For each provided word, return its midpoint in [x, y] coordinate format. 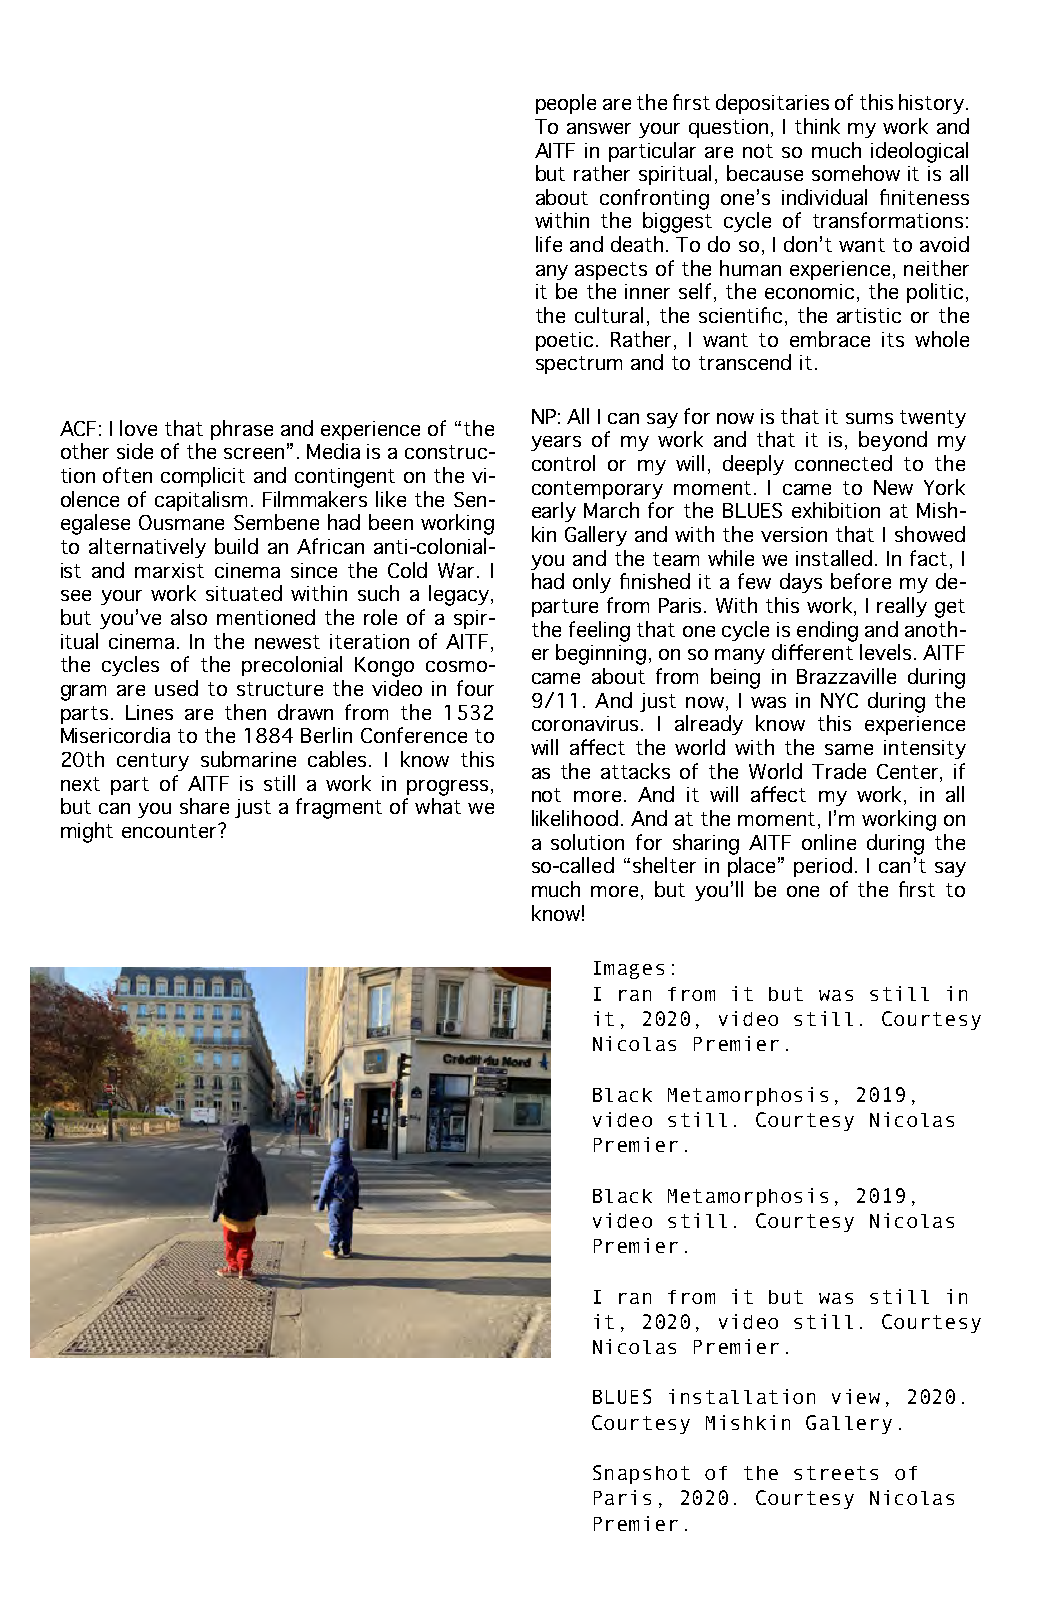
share [204, 806]
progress [447, 788]
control [563, 463]
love [138, 428]
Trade [839, 771]
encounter [170, 831]
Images [629, 970]
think [817, 126]
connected [843, 463]
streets [836, 1473]
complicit [203, 477]
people [566, 104]
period [823, 867]
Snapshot [641, 1474]
